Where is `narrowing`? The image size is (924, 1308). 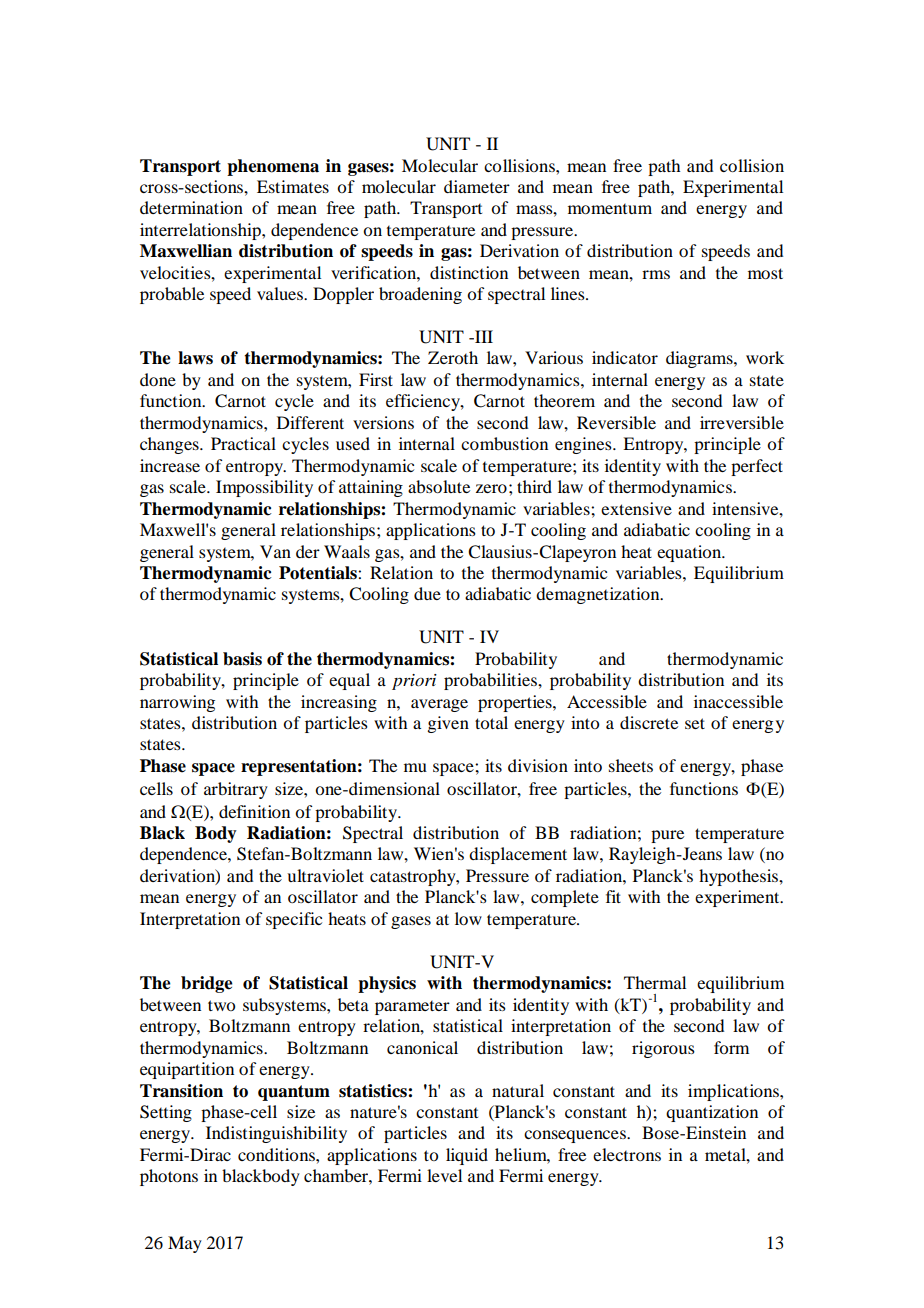 narrowing is located at coordinates (177, 703).
